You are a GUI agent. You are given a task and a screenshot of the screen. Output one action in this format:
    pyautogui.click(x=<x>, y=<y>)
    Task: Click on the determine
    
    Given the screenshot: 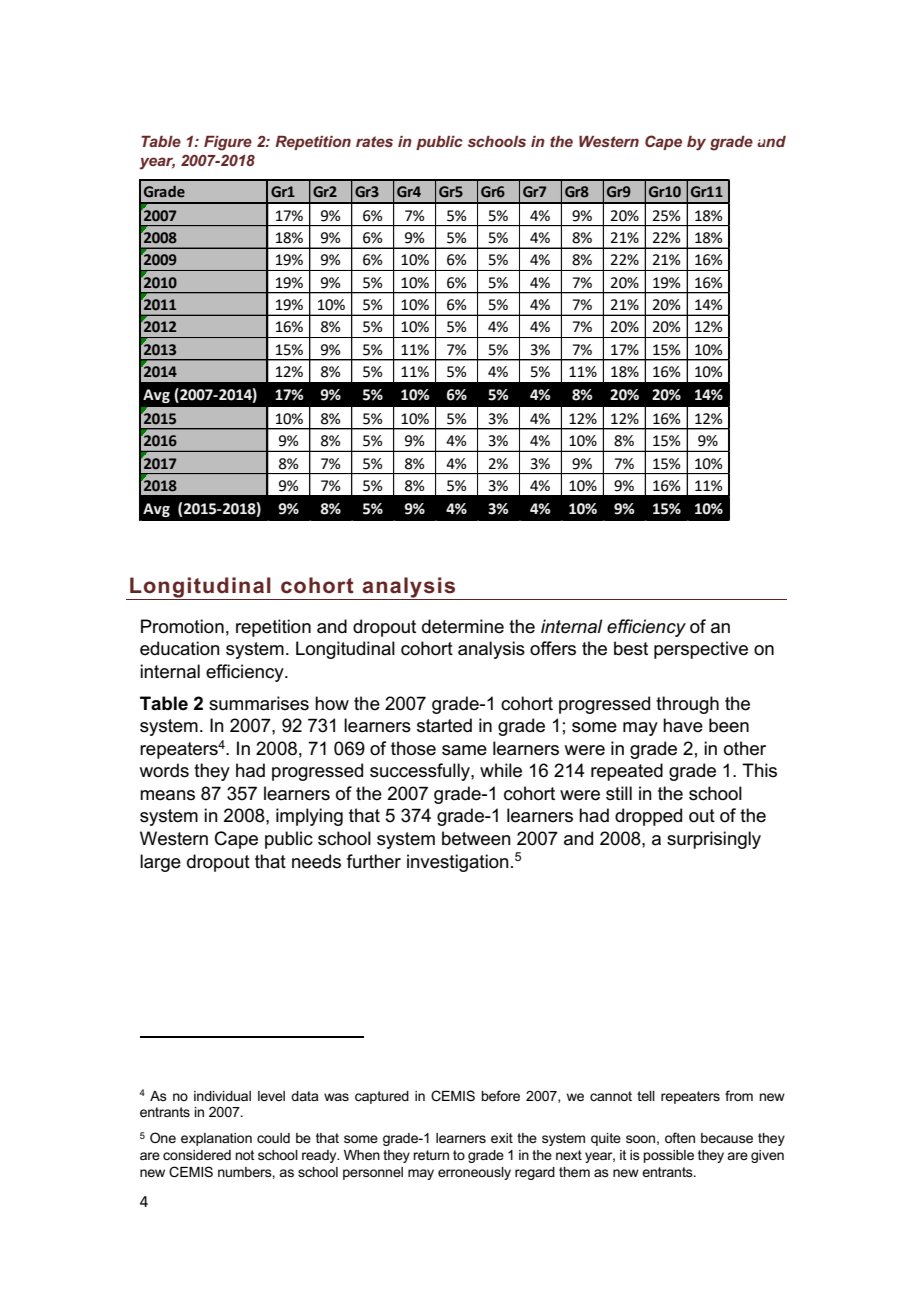 What is the action you would take?
    pyautogui.click(x=463, y=626)
